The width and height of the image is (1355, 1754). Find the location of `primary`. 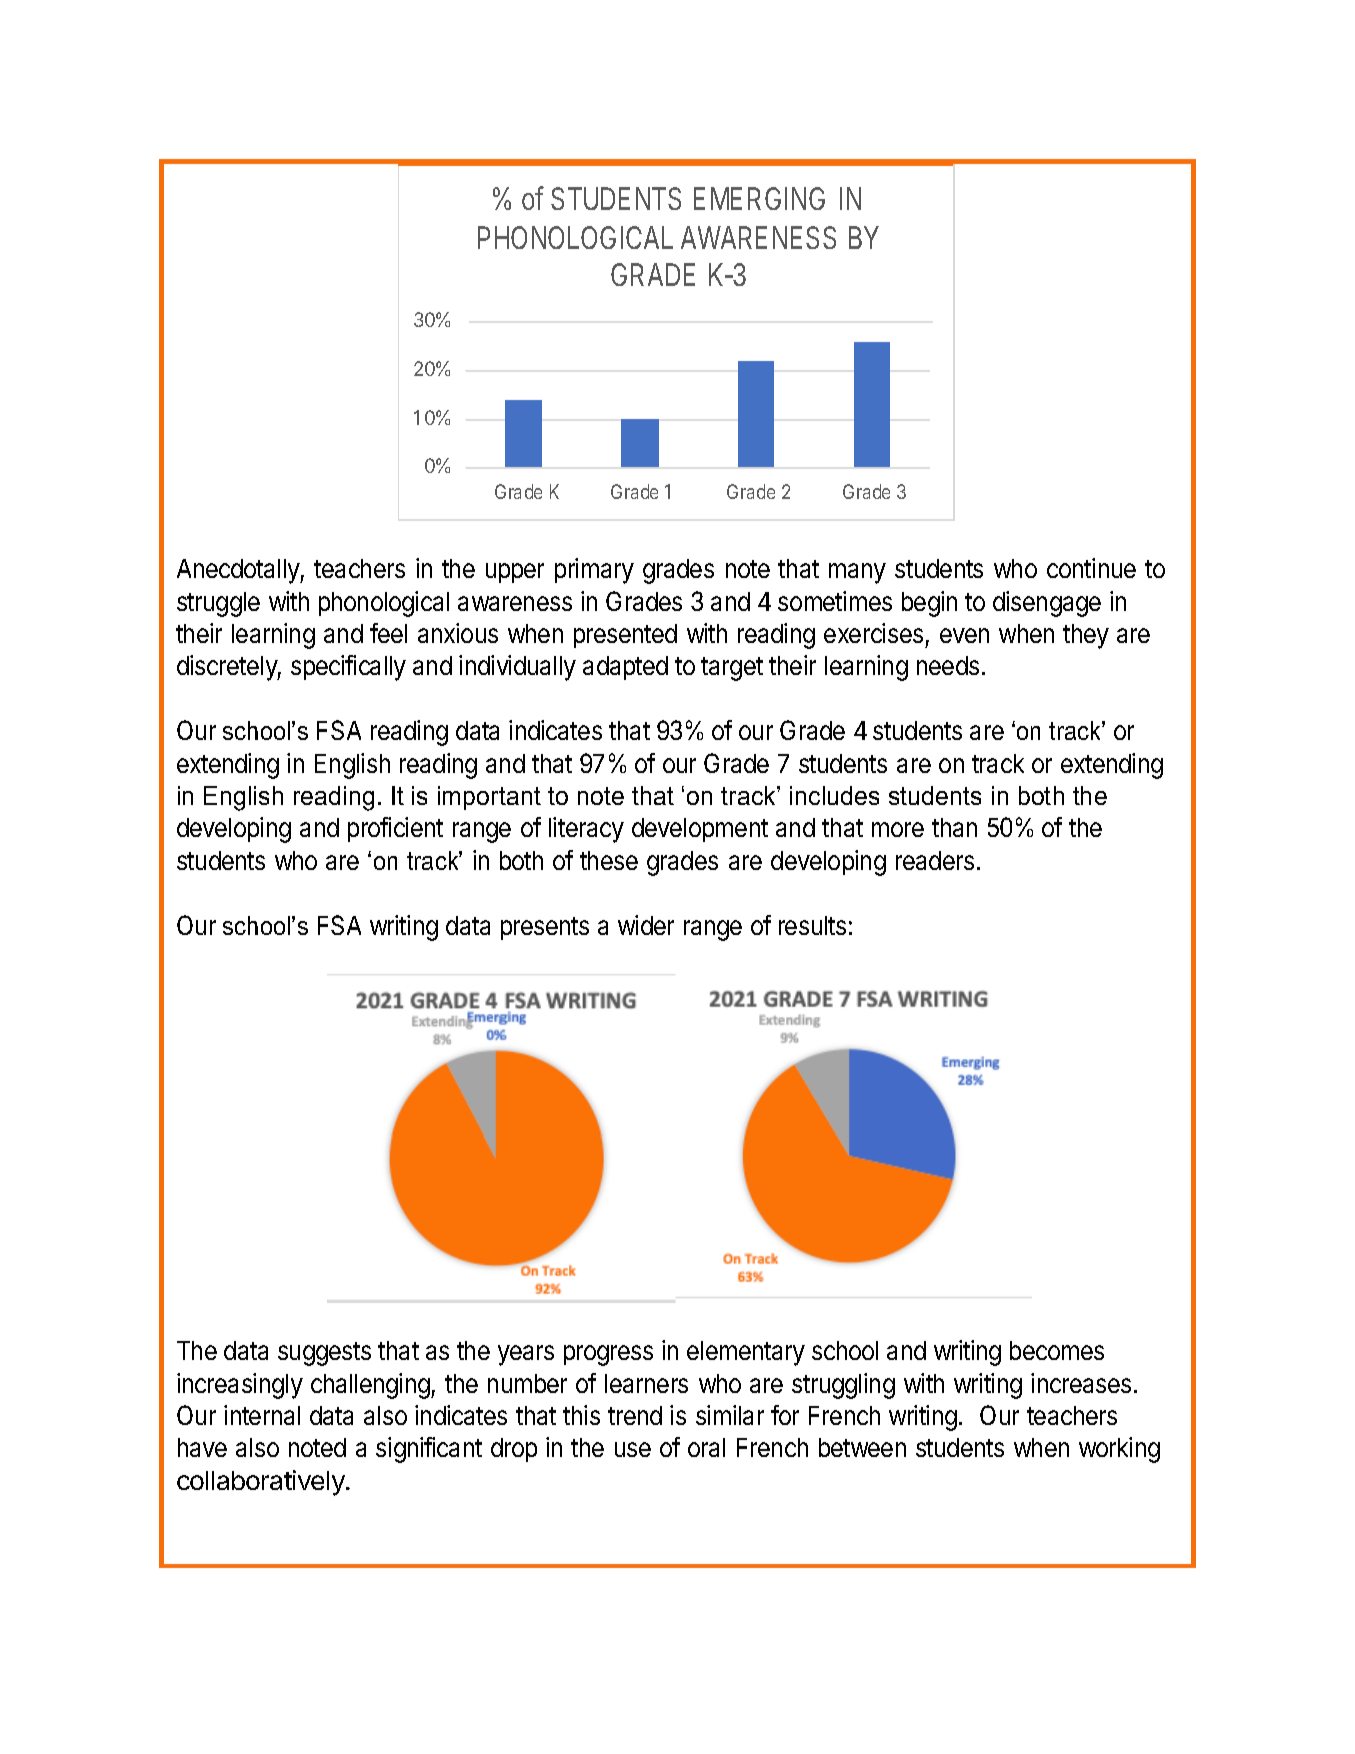

primary is located at coordinates (594, 571).
